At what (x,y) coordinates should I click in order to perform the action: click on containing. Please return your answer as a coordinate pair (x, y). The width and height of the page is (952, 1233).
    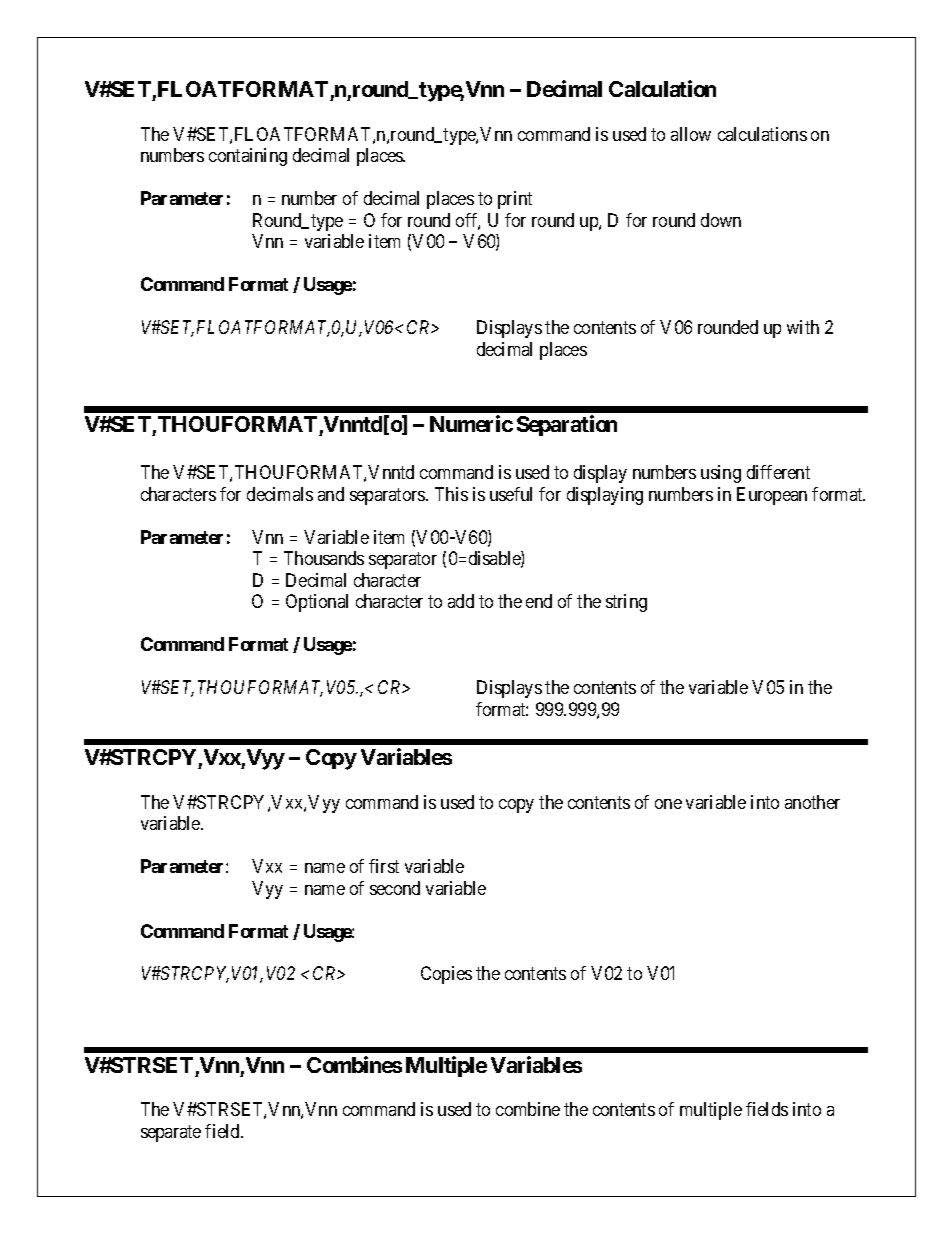
    Looking at the image, I should click on (248, 157).
